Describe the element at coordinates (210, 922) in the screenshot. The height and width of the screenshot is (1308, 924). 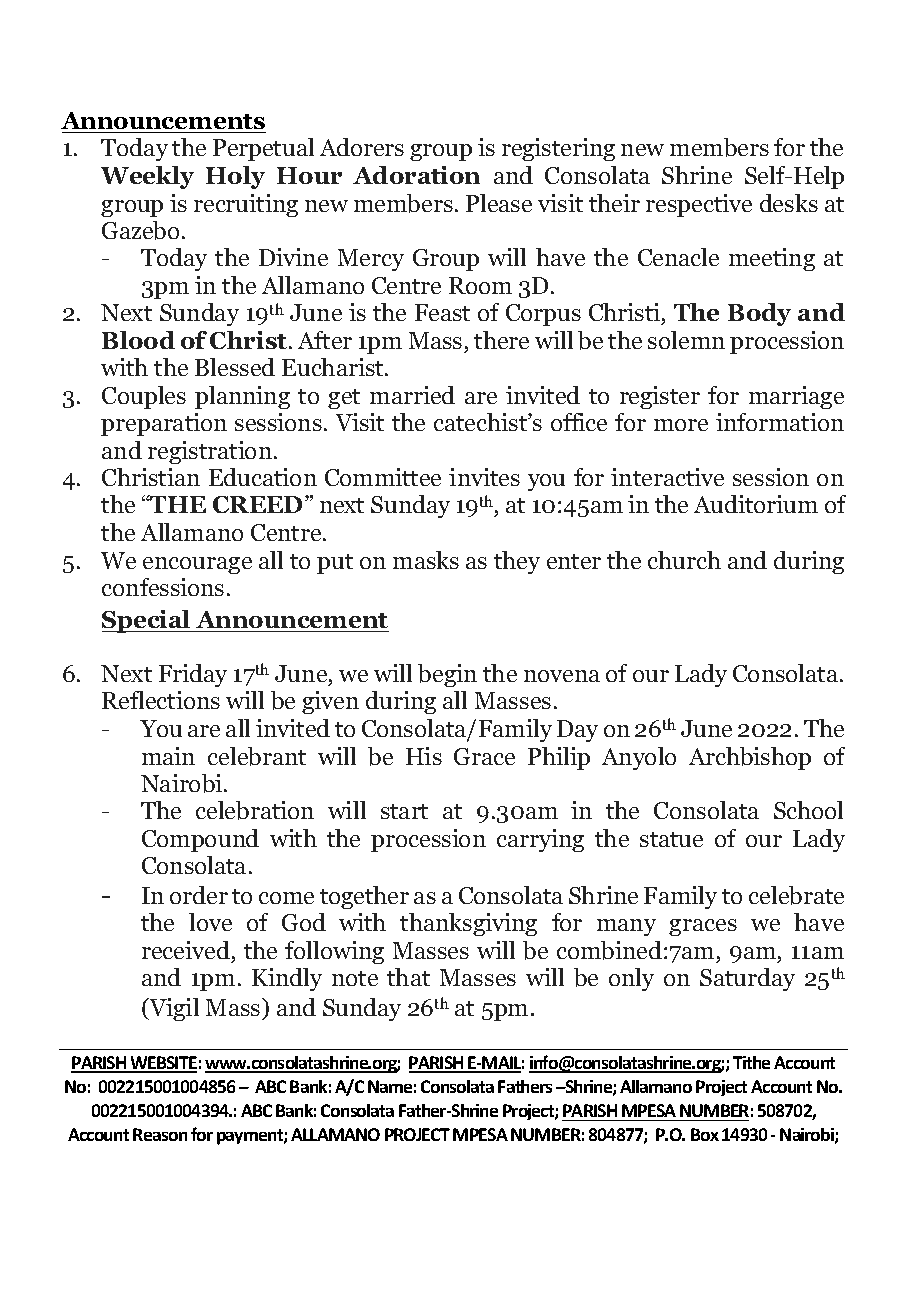
I see `love` at that location.
